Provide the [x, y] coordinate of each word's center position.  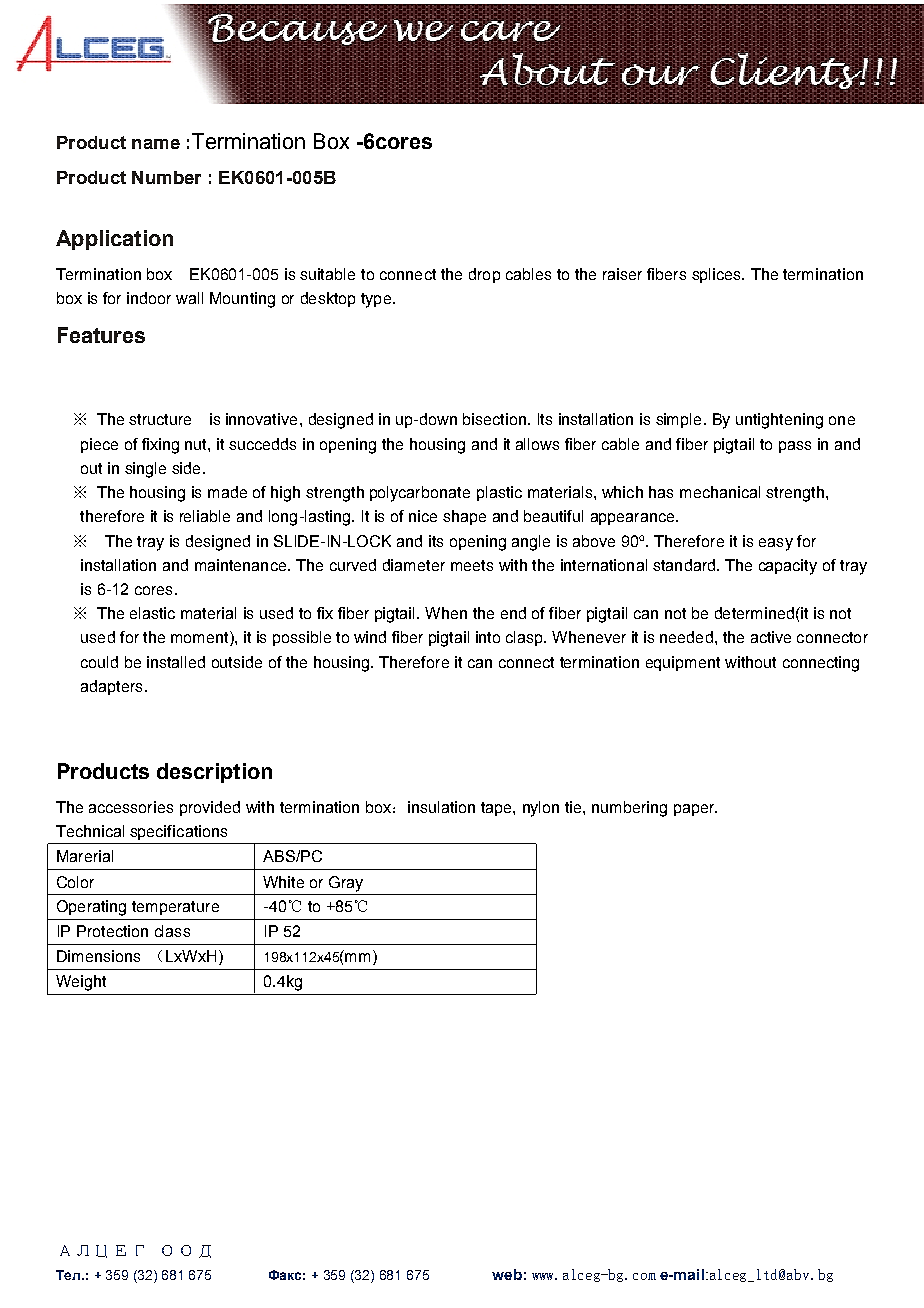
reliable [205, 516]
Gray [346, 884]
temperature [175, 908]
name [156, 144]
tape [497, 809]
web [507, 1274]
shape [464, 517]
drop [484, 275]
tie [574, 807]
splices [717, 275]
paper [695, 810]
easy [776, 544]
